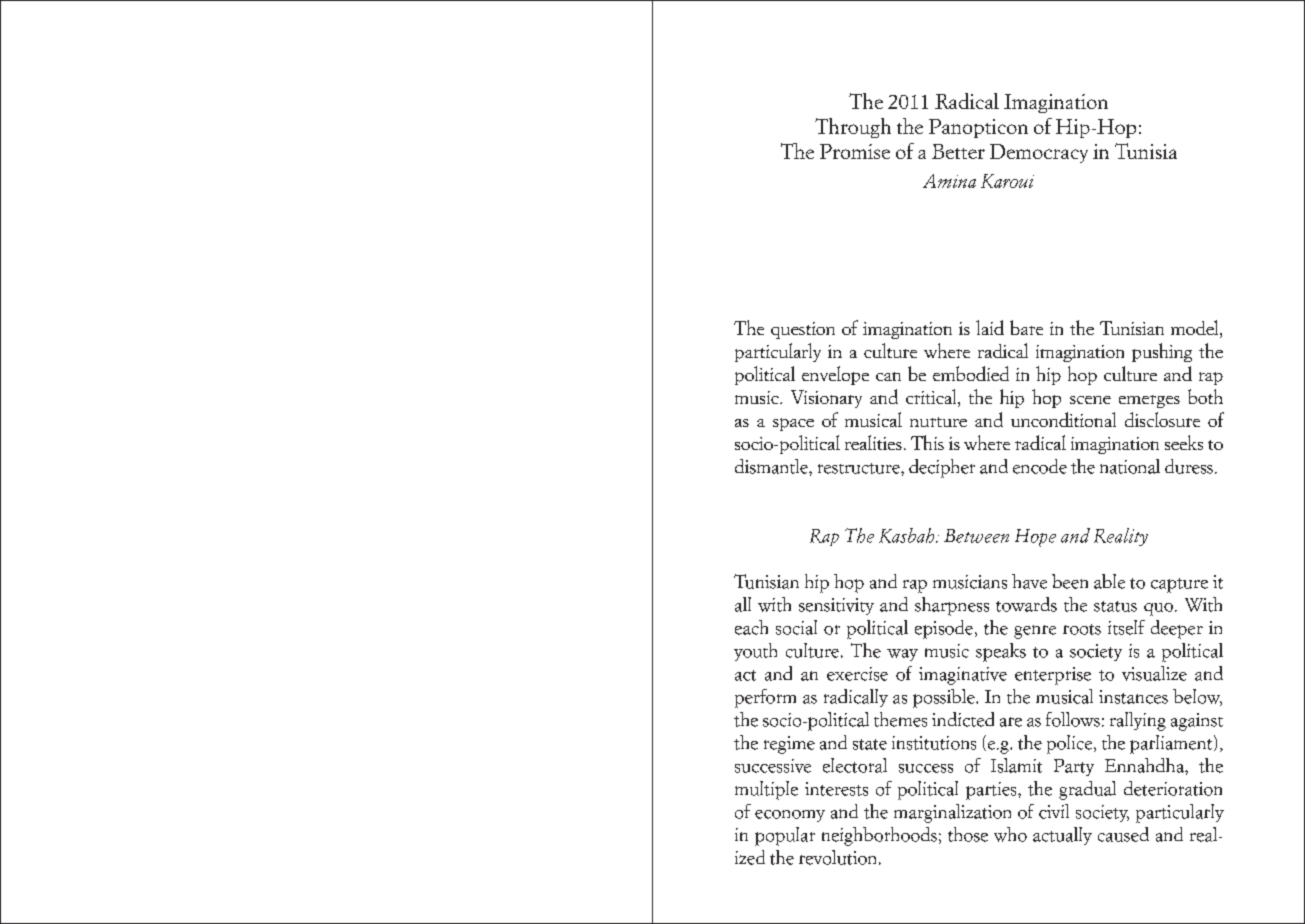 Image resolution: width=1305 pixels, height=924 pixels. Describe the element at coordinates (785, 836) in the image. I see `popular` at that location.
